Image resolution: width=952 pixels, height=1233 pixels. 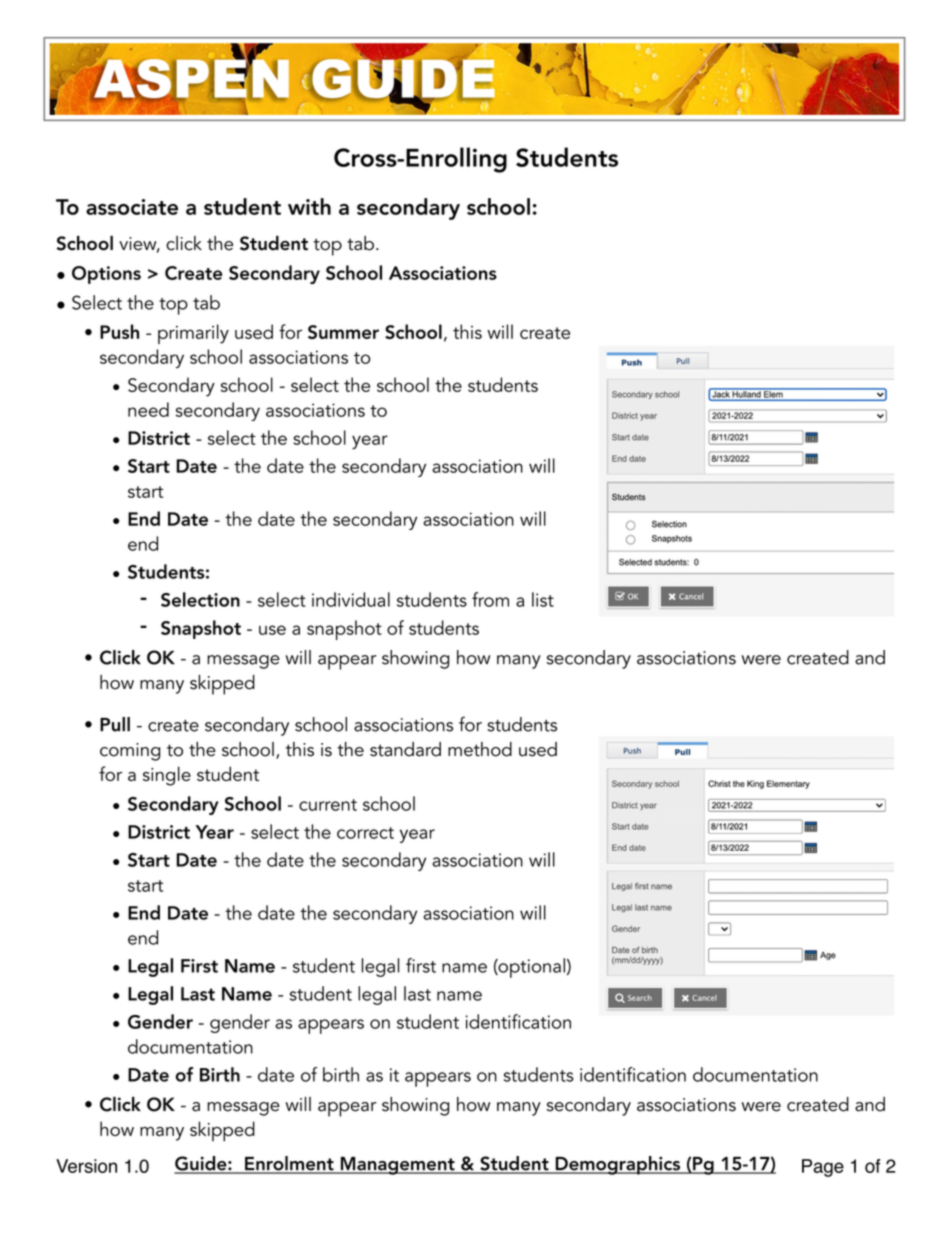 What do you see at coordinates (480, 749) in the image?
I see `method` at bounding box center [480, 749].
